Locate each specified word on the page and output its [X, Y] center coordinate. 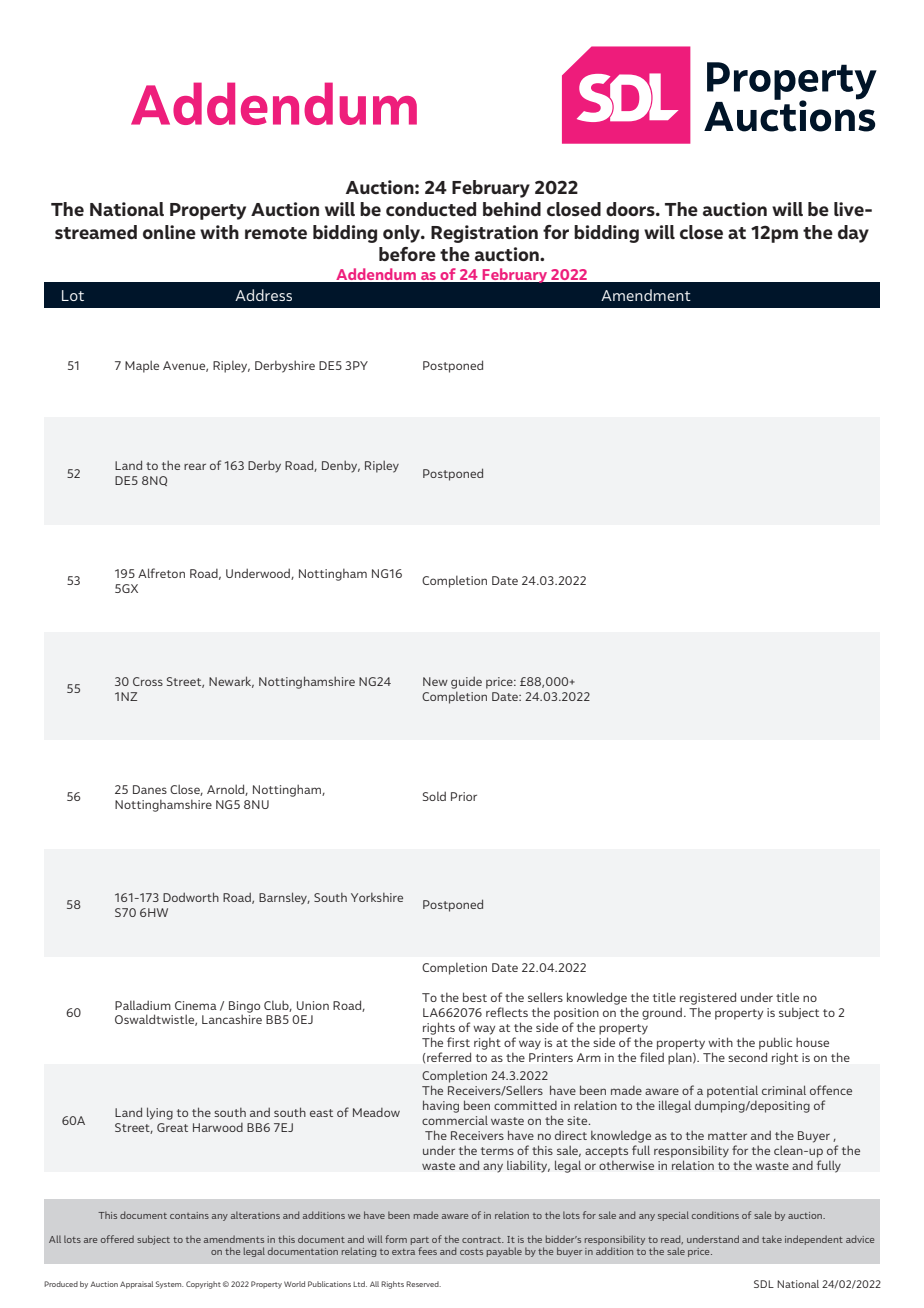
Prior [464, 796]
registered [708, 998]
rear [195, 466]
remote [276, 233]
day [853, 234]
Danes [150, 789]
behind [512, 209]
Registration [484, 234]
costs [471, 1252]
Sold [434, 796]
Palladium [143, 1005]
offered [117, 1239]
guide [466, 682]
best [475, 997]
